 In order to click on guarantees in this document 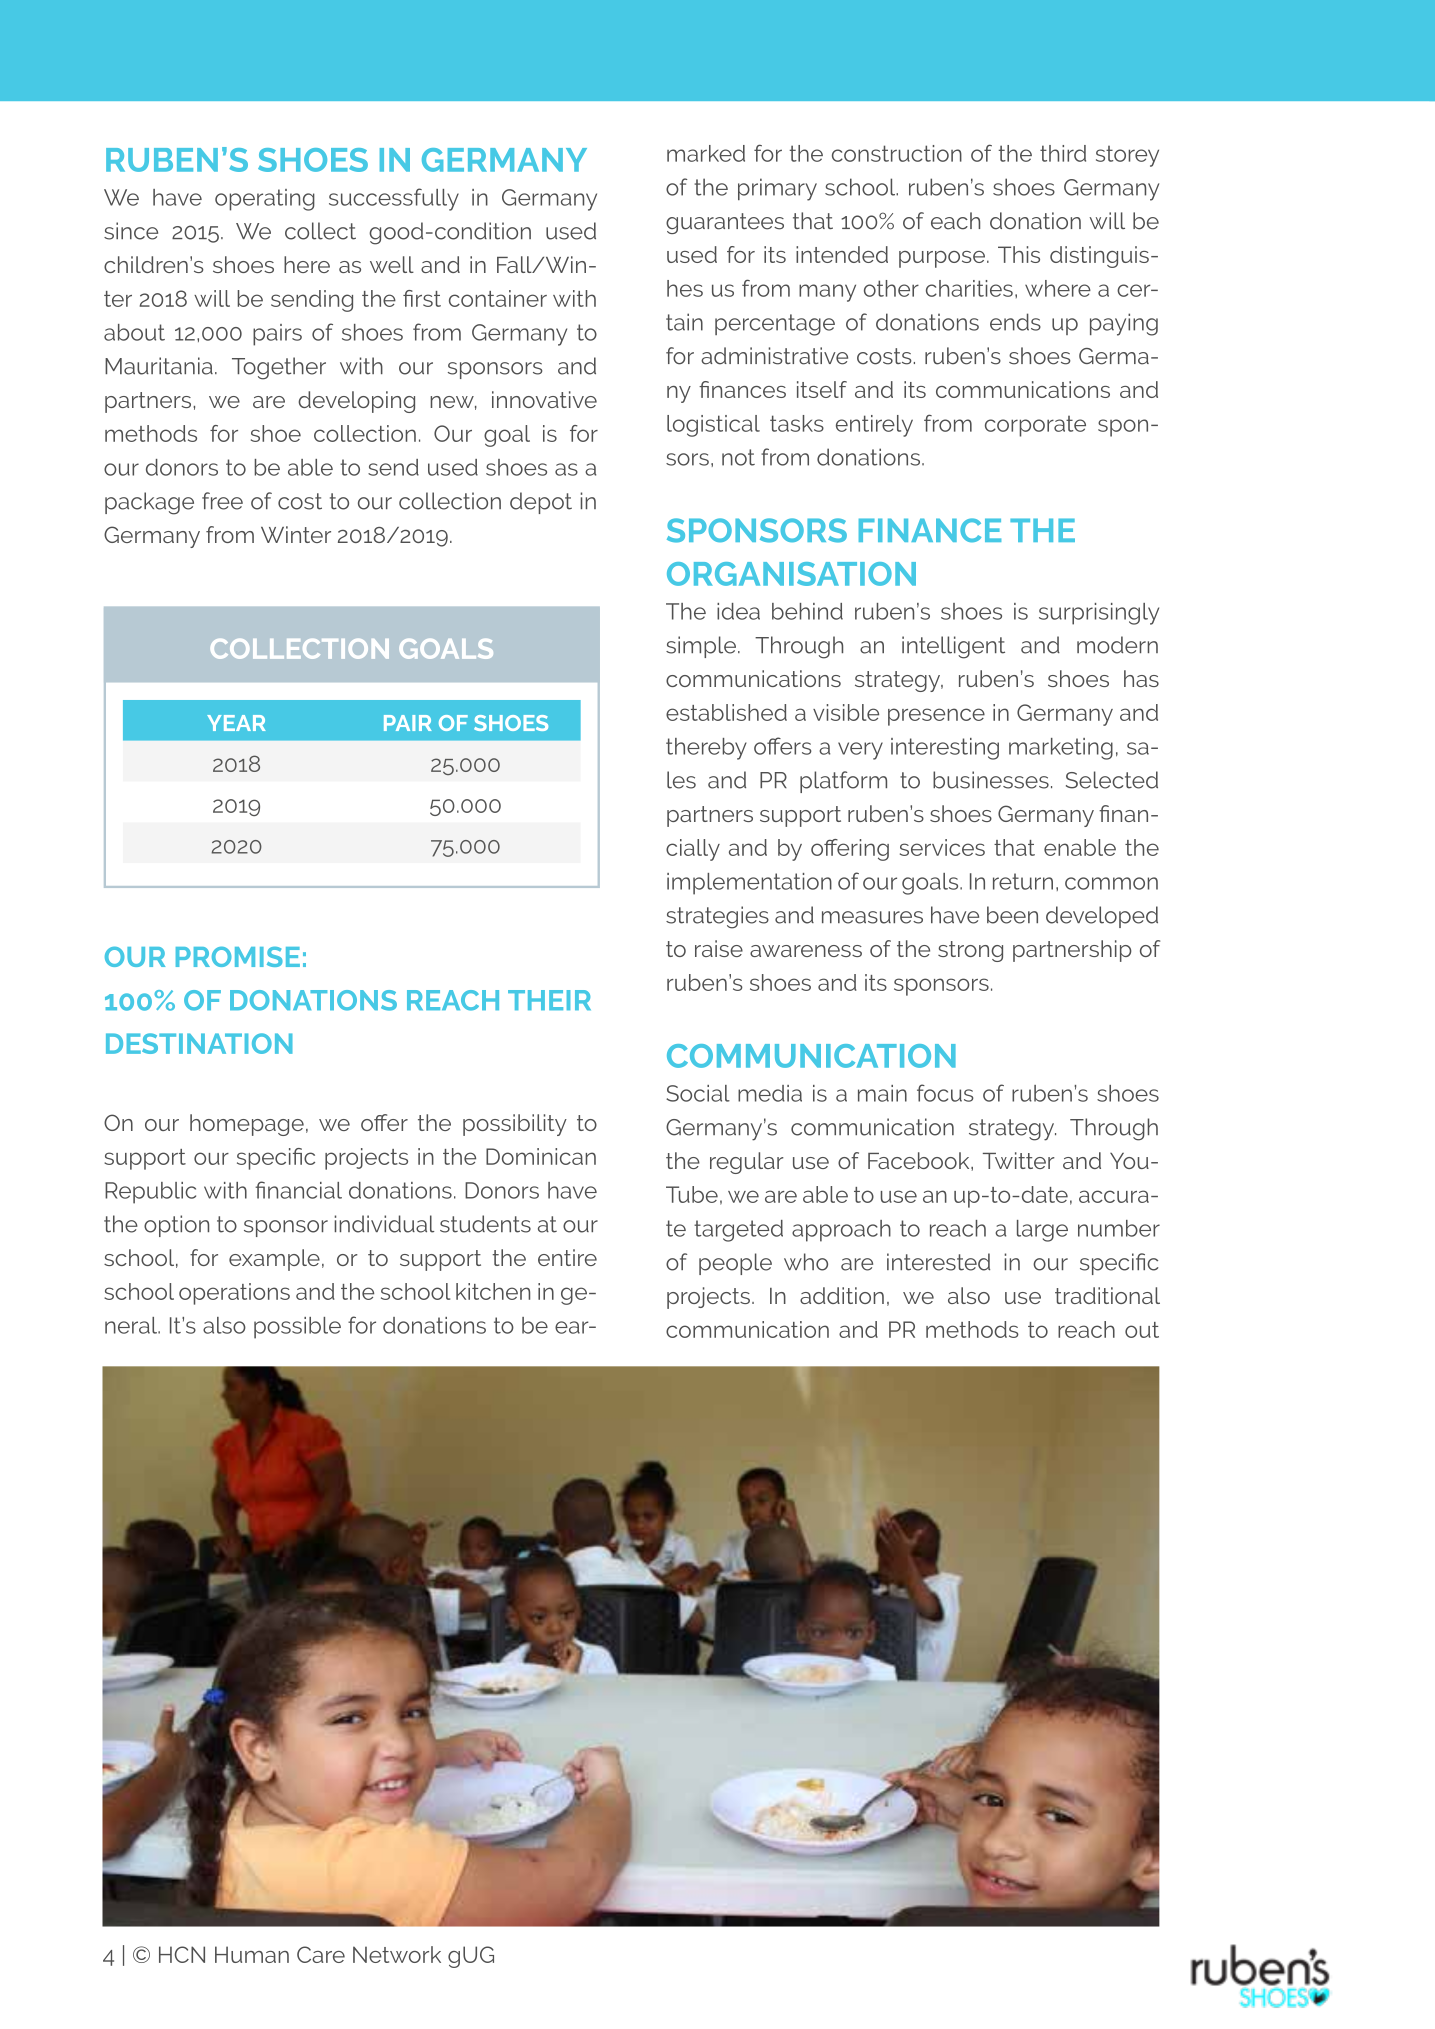, I will do `click(725, 223)`.
